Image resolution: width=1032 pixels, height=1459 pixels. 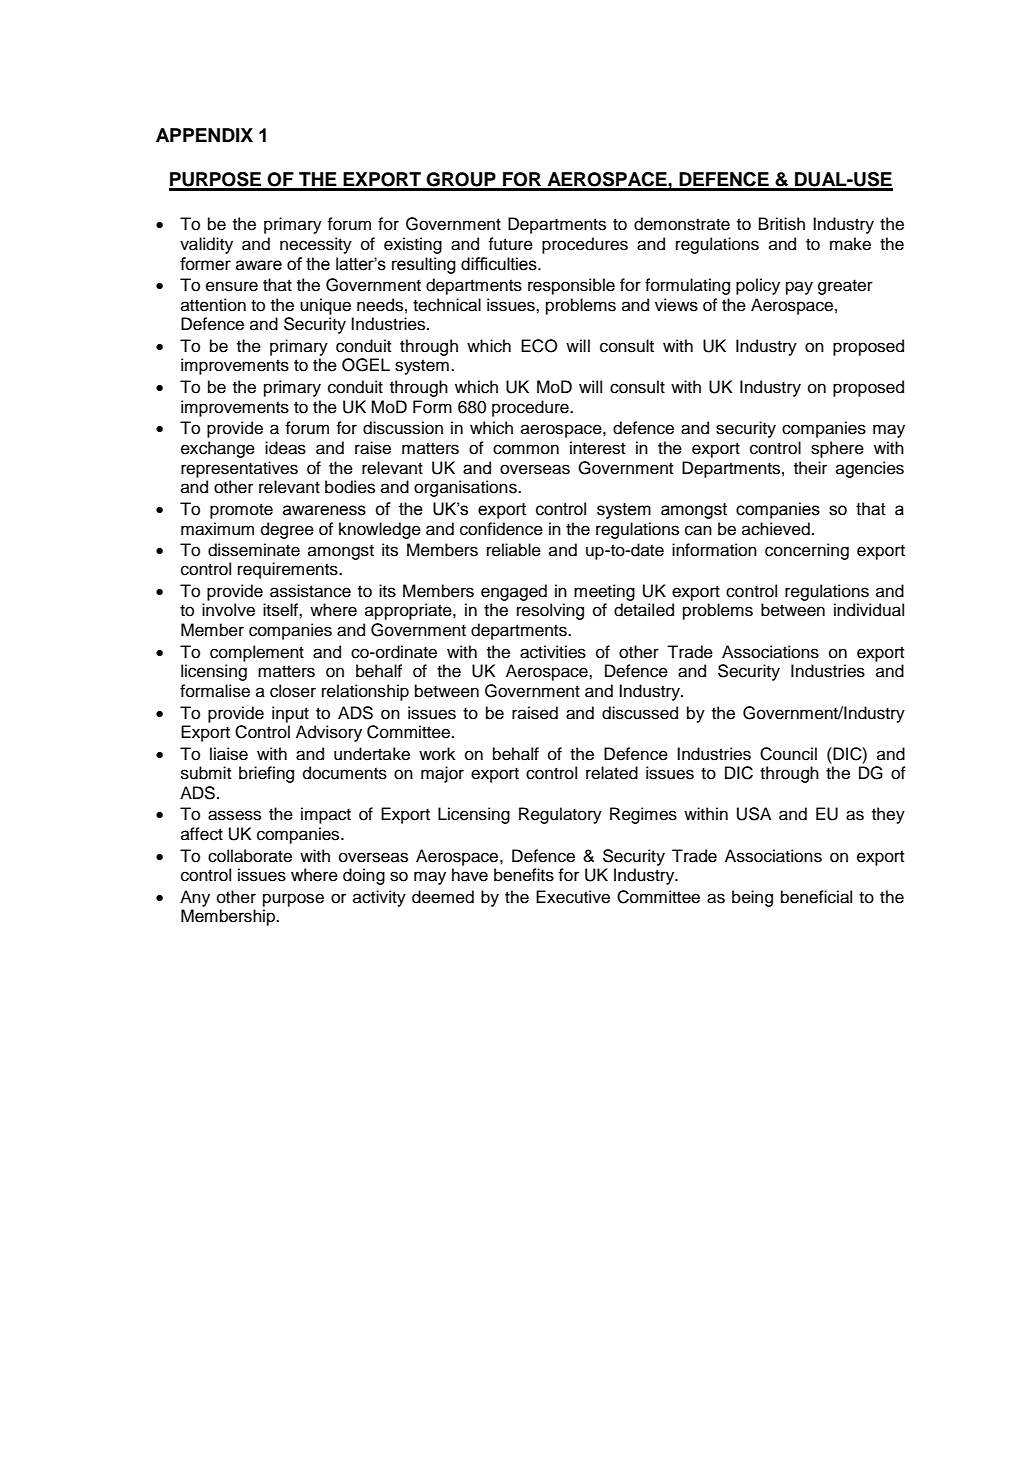 I want to click on ideas, so click(x=285, y=448).
